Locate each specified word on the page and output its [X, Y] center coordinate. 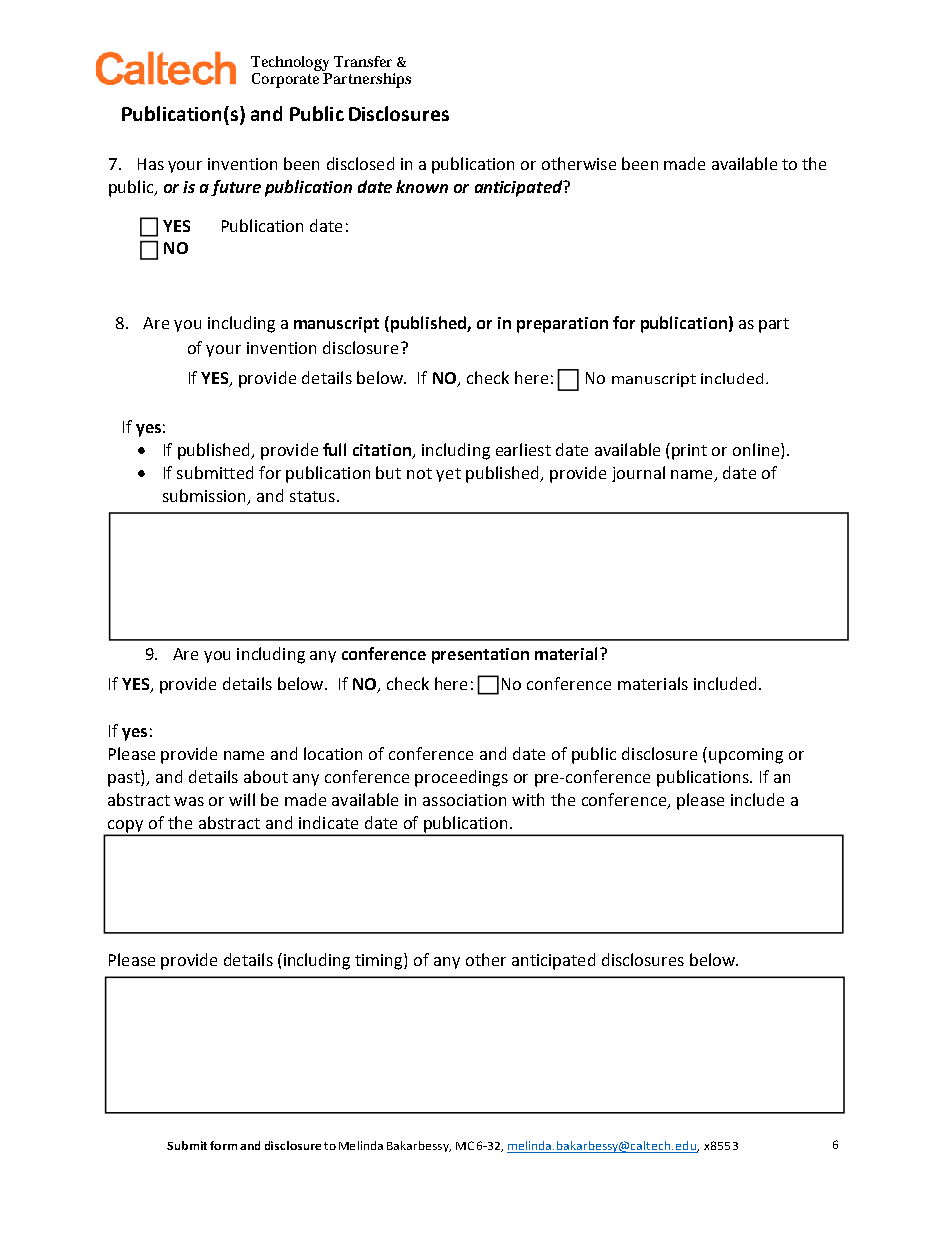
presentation [480, 656]
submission [204, 495]
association [464, 800]
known [422, 186]
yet [448, 475]
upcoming [746, 756]
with [528, 799]
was [189, 801]
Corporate [287, 79]
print [689, 452]
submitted [215, 472]
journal [638, 474]
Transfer [363, 61]
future [236, 188]
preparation [562, 325]
